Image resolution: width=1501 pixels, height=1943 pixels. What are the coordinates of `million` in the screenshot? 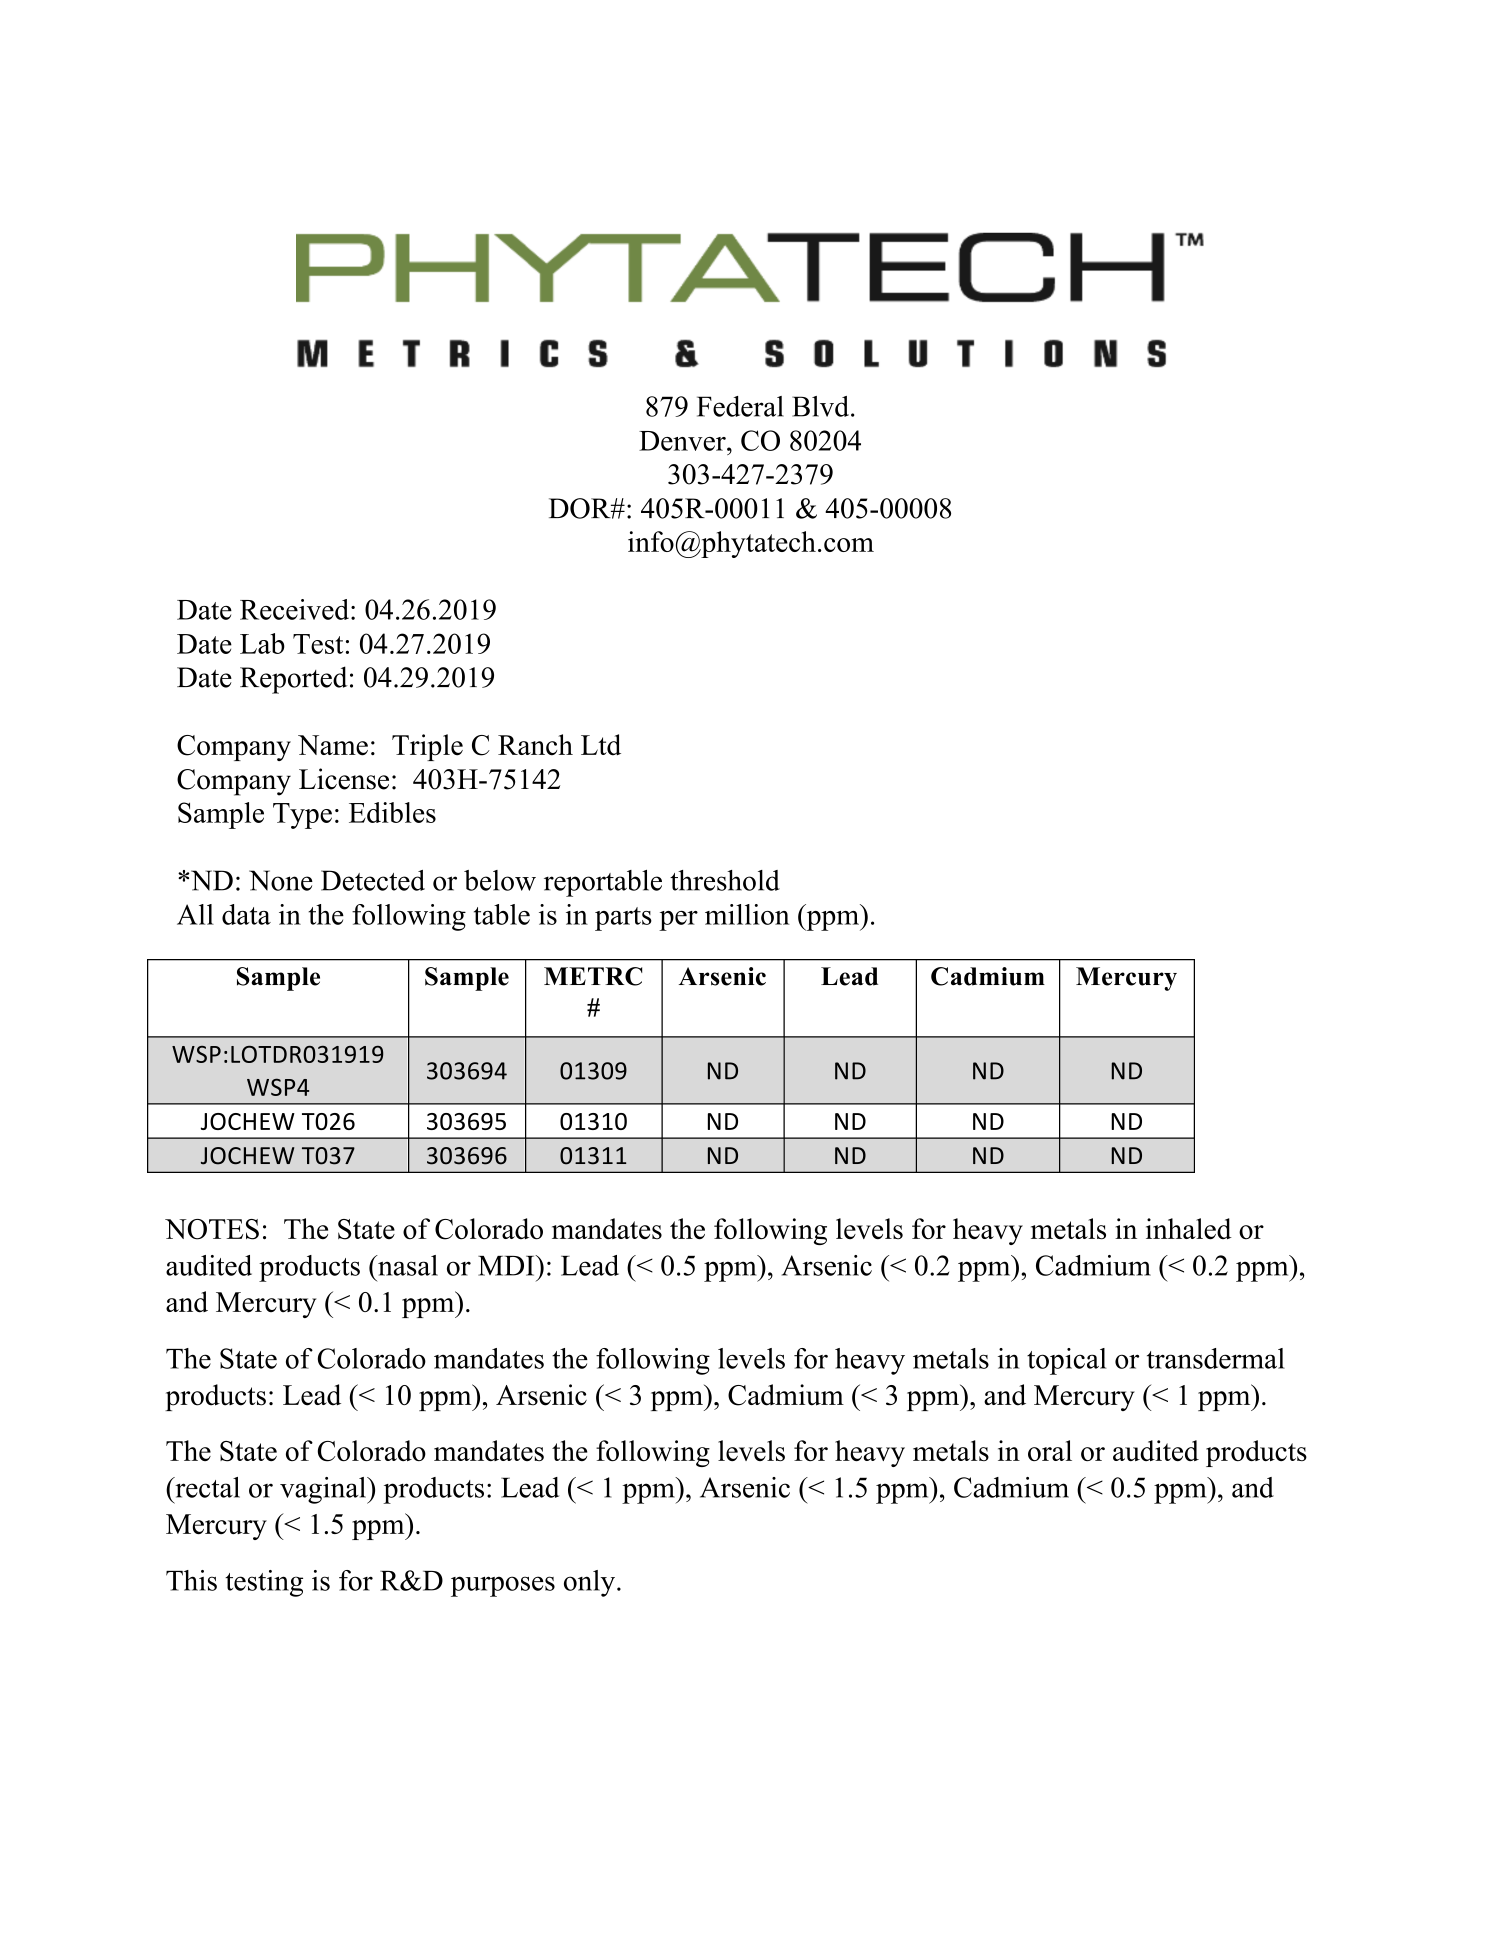 It's located at (747, 914).
